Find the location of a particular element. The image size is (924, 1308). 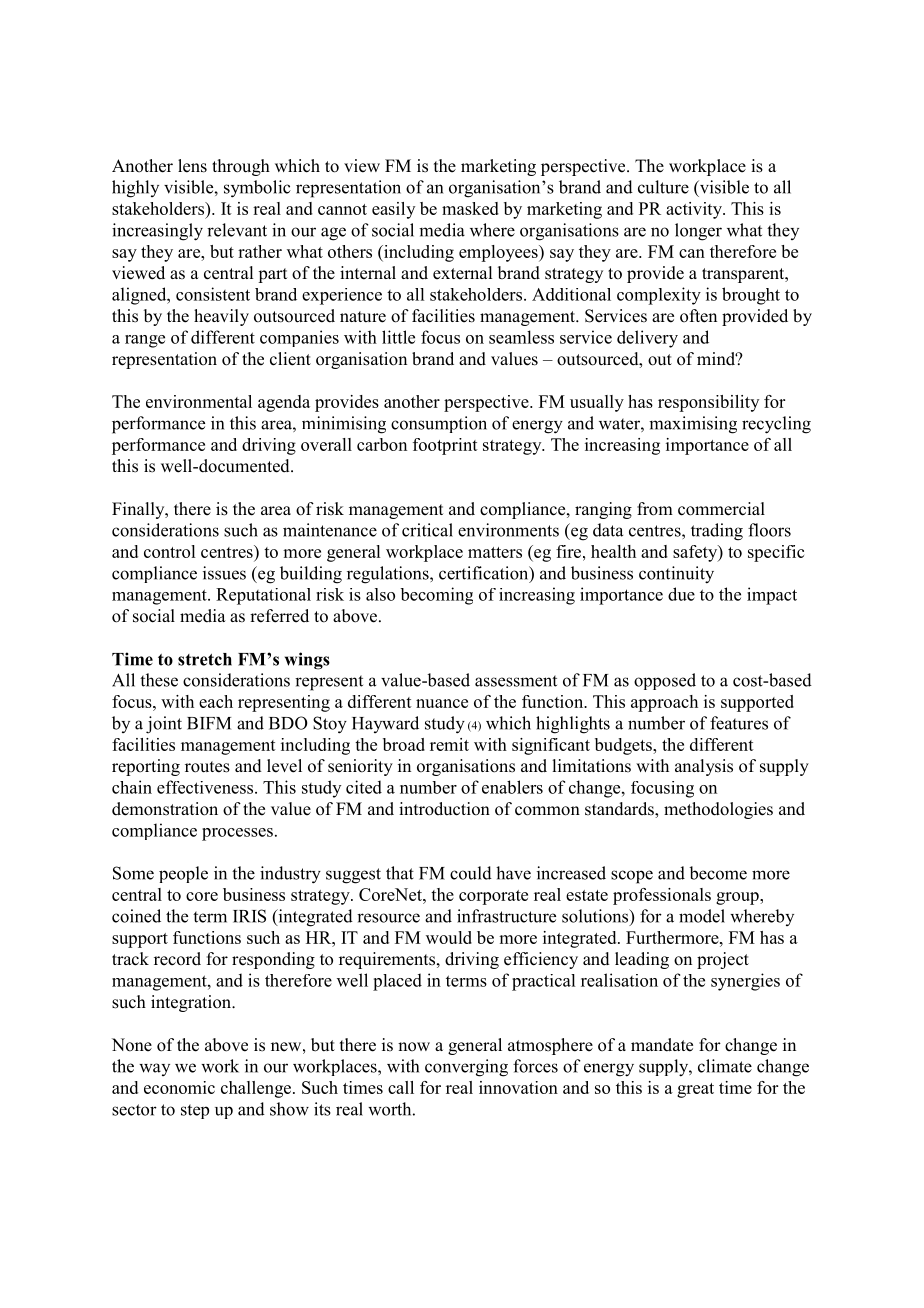

stretch is located at coordinates (205, 659).
